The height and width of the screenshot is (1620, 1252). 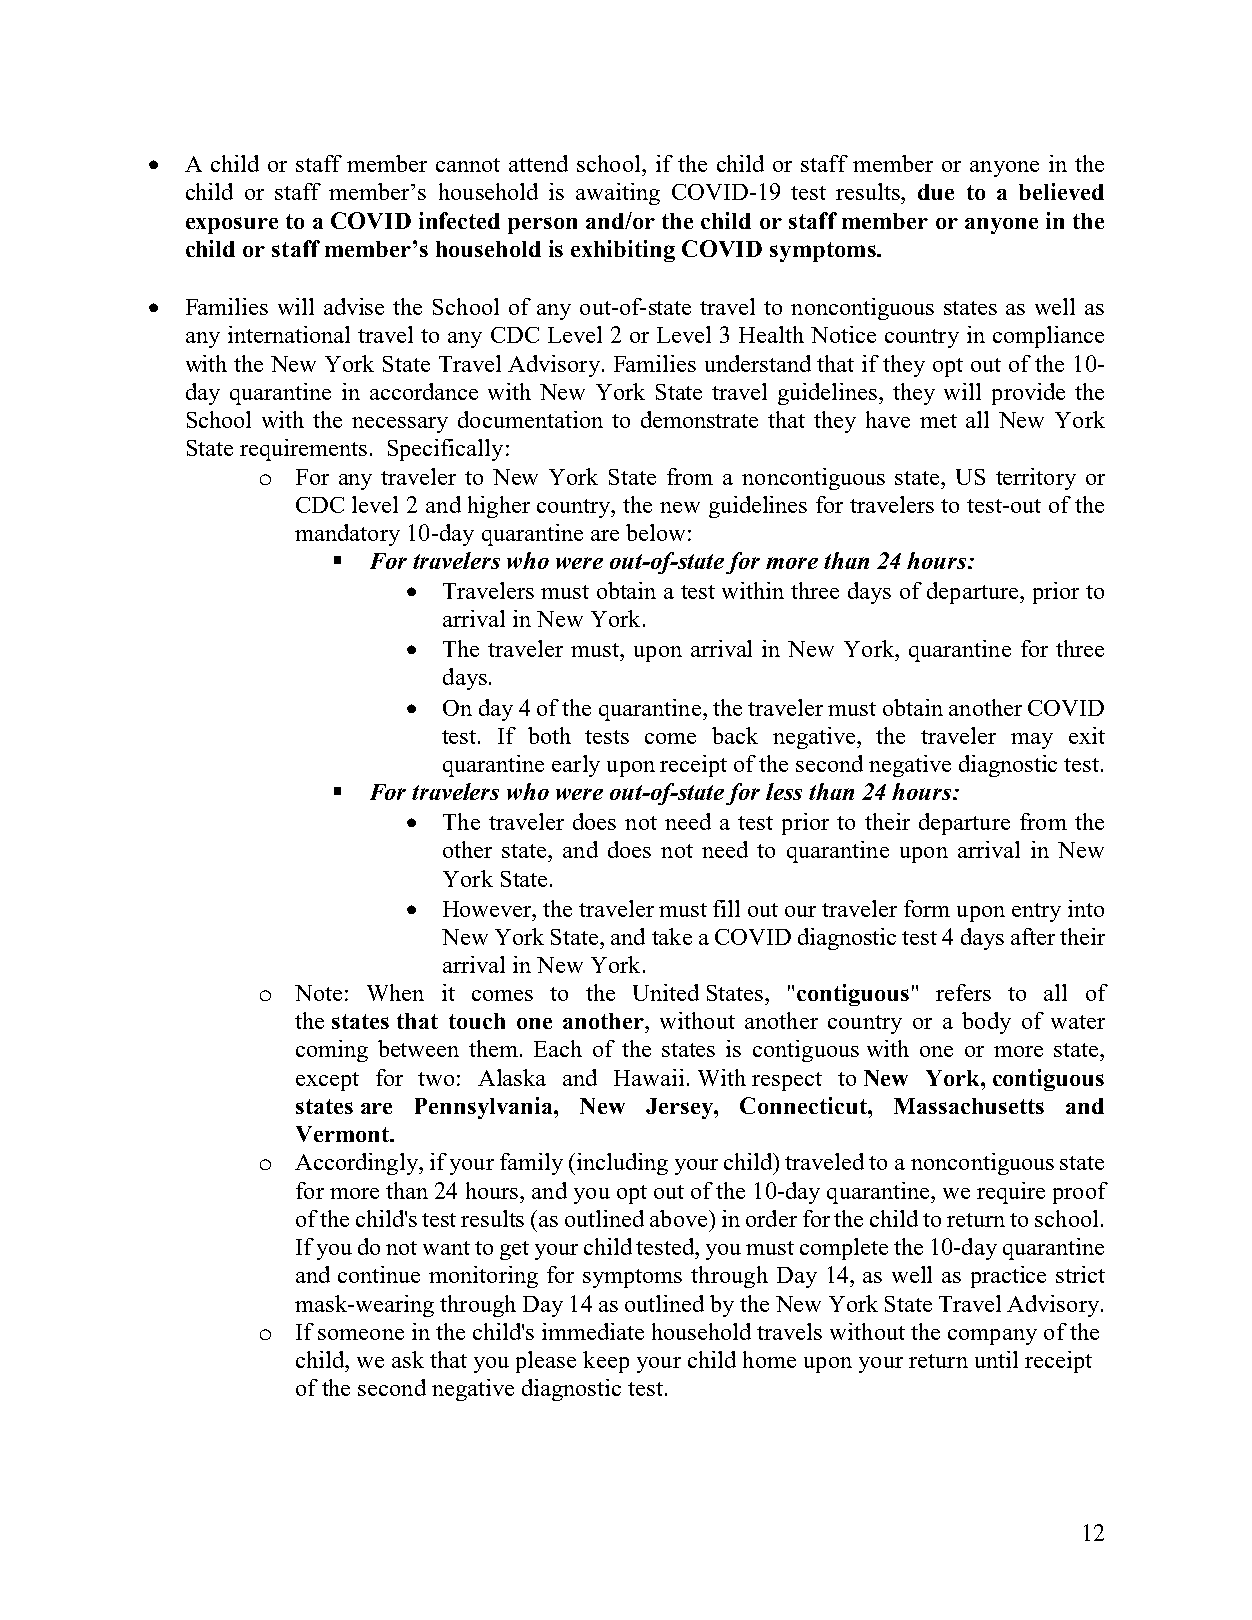 I want to click on higher, so click(x=499, y=507).
